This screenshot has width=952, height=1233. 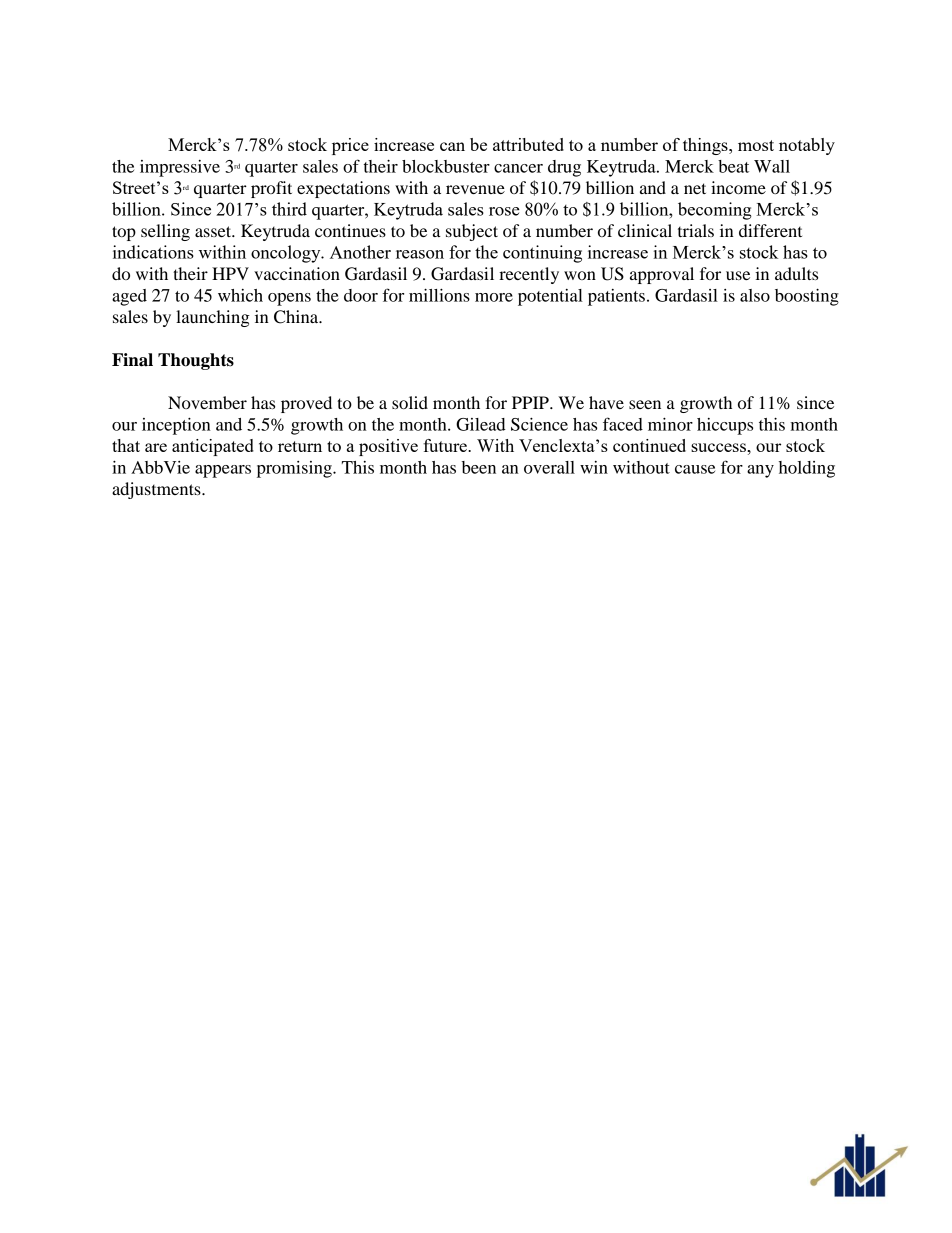 What do you see at coordinates (214, 231) in the screenshot?
I see `asset` at bounding box center [214, 231].
